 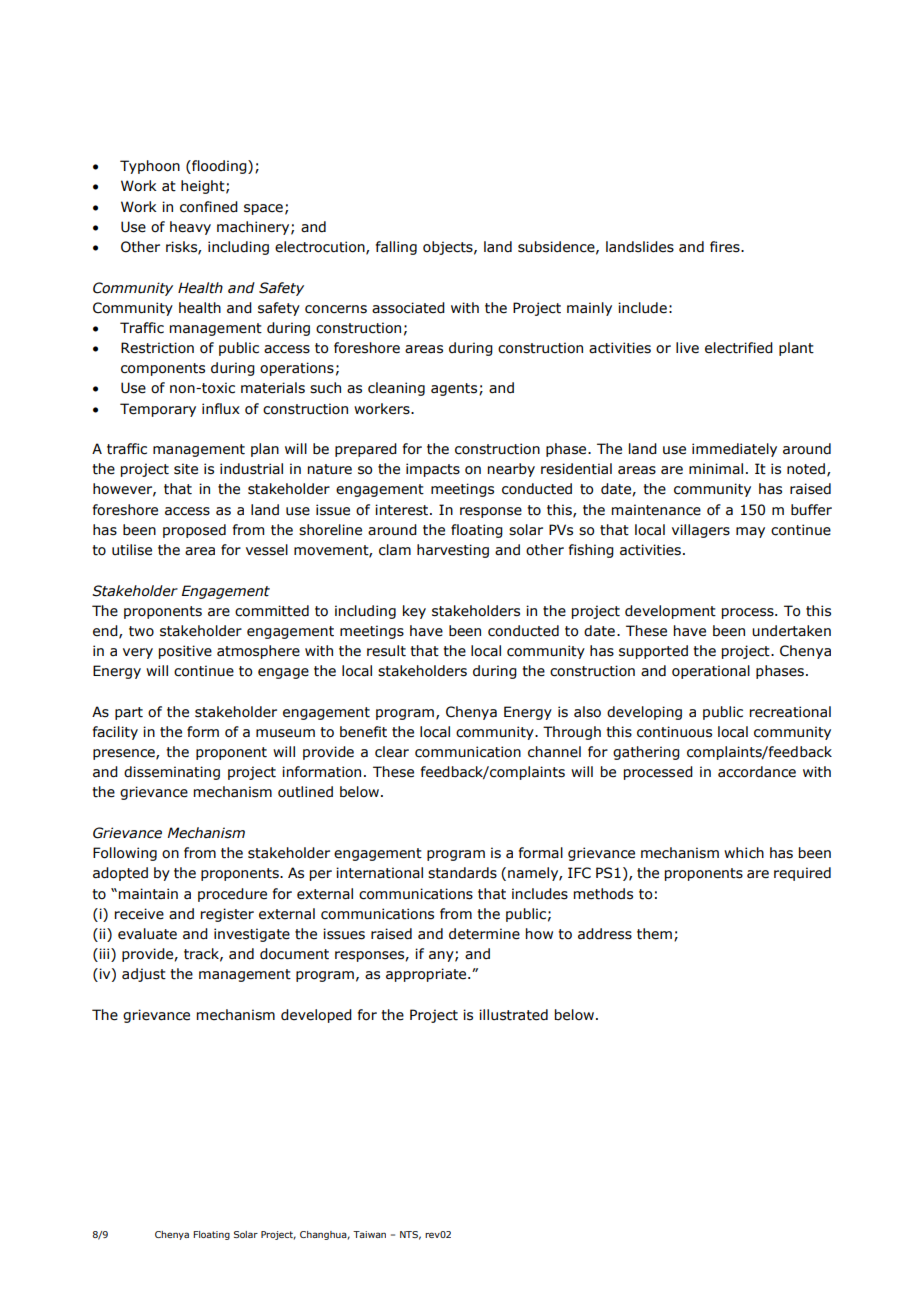 What do you see at coordinates (369, 1234) in the page?
I see `Taiwan` at bounding box center [369, 1234].
